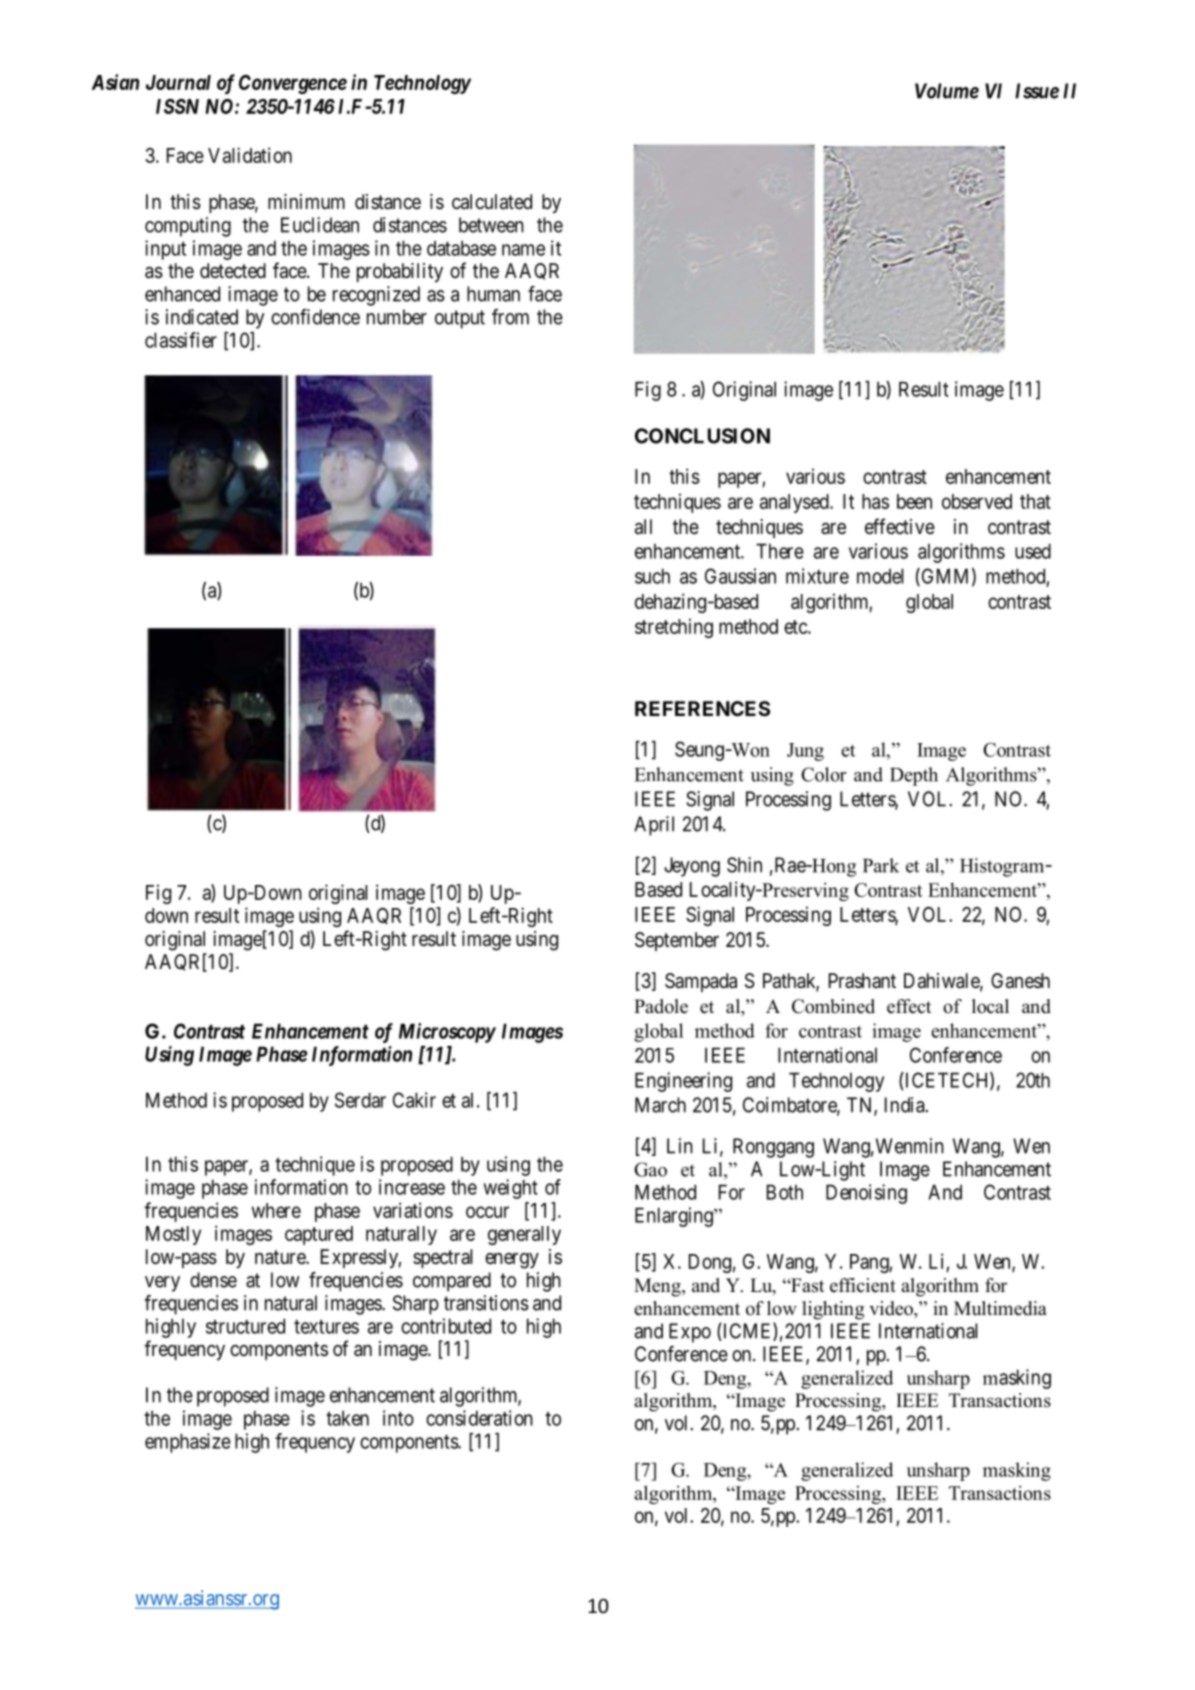 This image has height=1690, width=1195. I want to click on Depth, so click(914, 776).
